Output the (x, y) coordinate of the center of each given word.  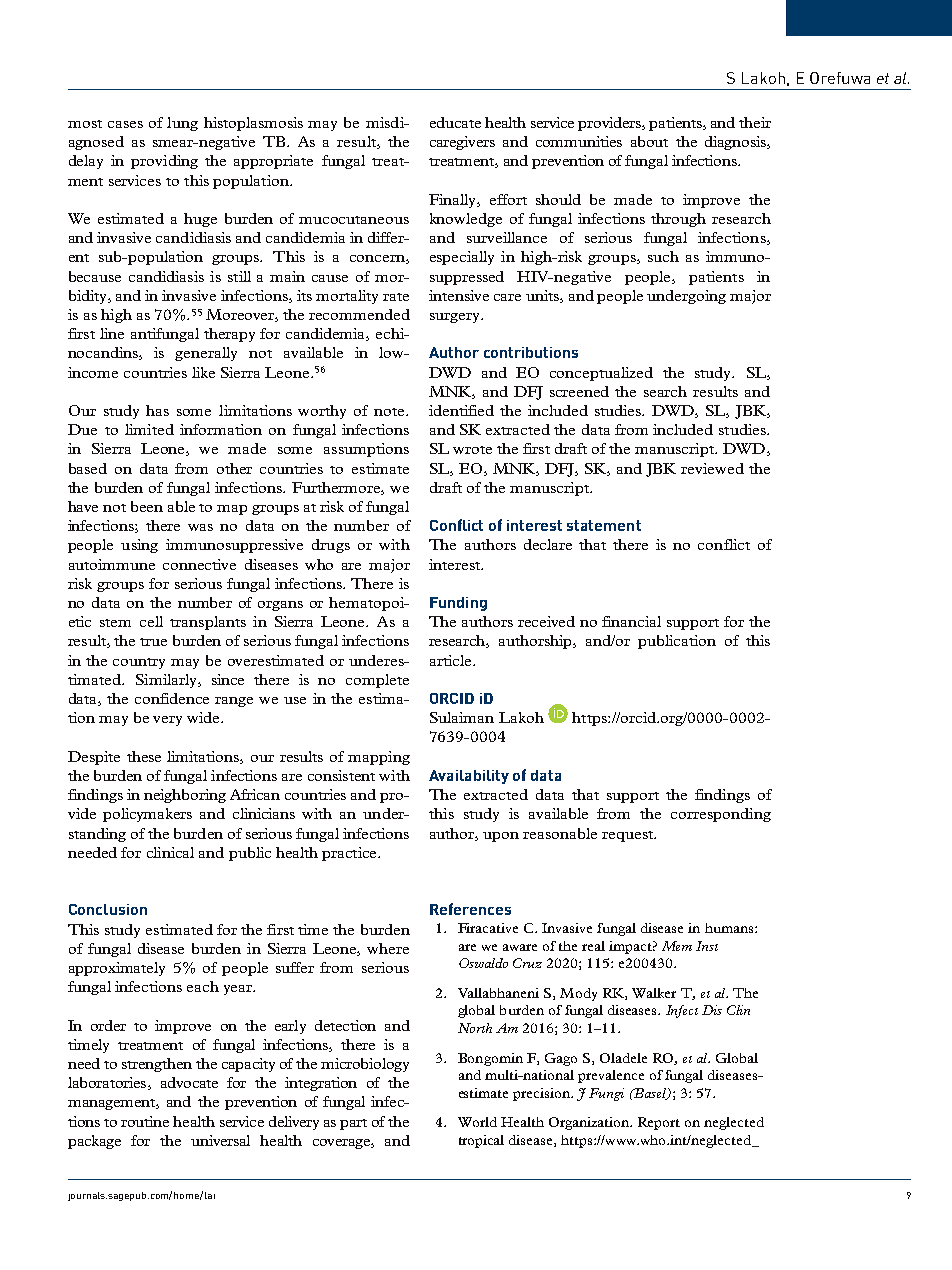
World (477, 1122)
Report (659, 1123)
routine (145, 1121)
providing (164, 162)
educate (455, 122)
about (649, 141)
